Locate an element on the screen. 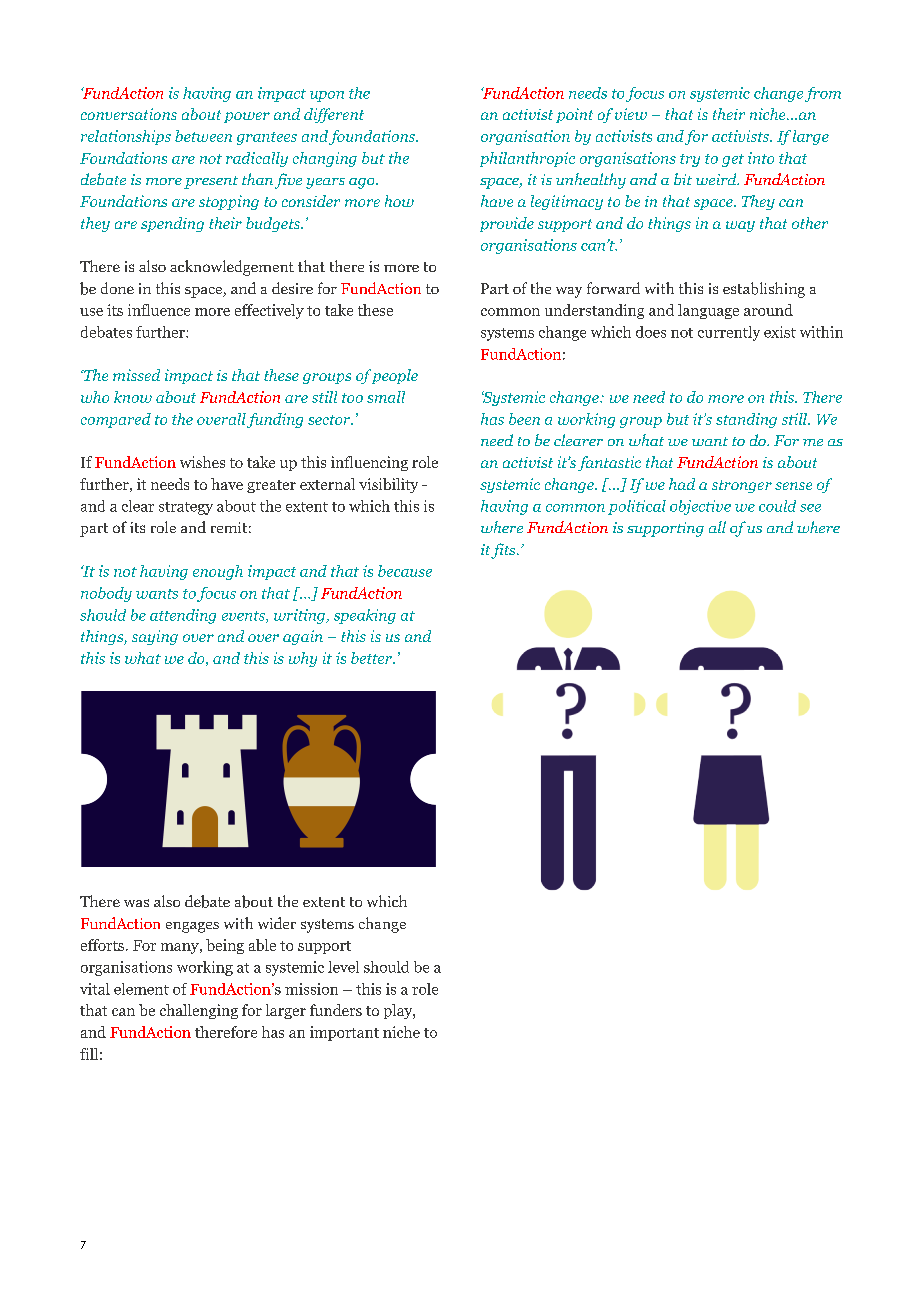  level is located at coordinates (343, 967).
